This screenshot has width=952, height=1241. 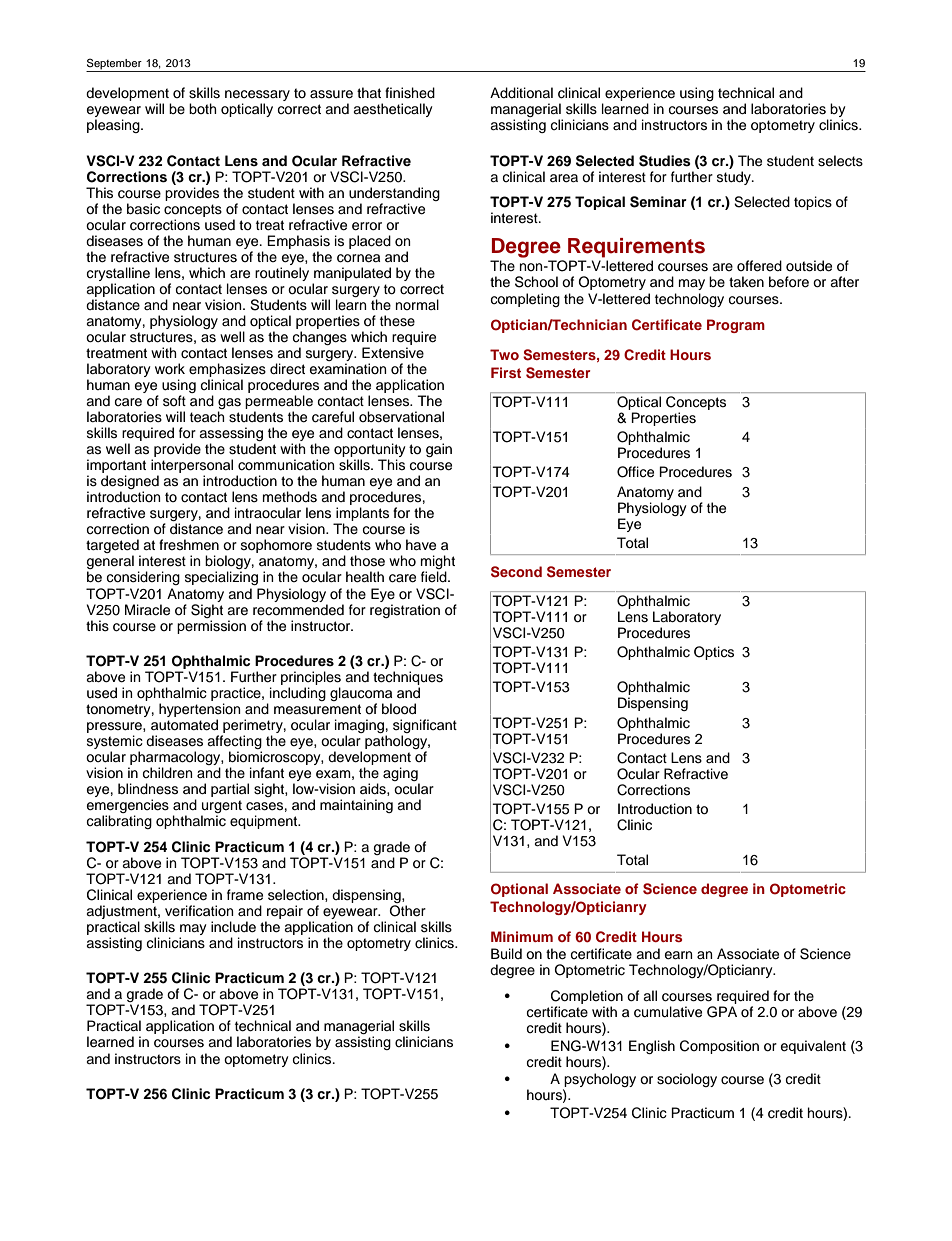 What do you see at coordinates (714, 653) in the screenshot?
I see `Optics` at bounding box center [714, 653].
